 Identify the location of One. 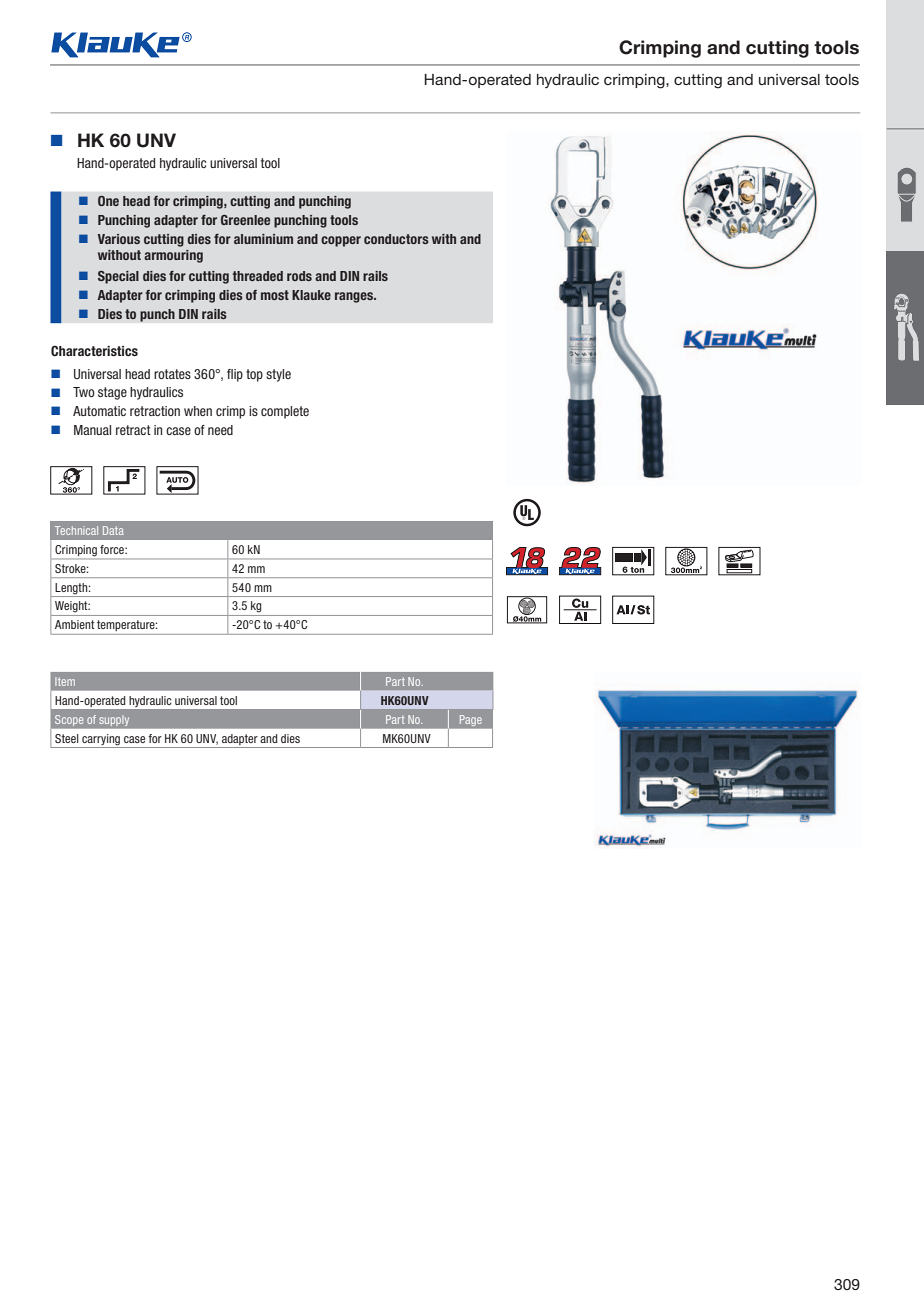
(108, 201).
